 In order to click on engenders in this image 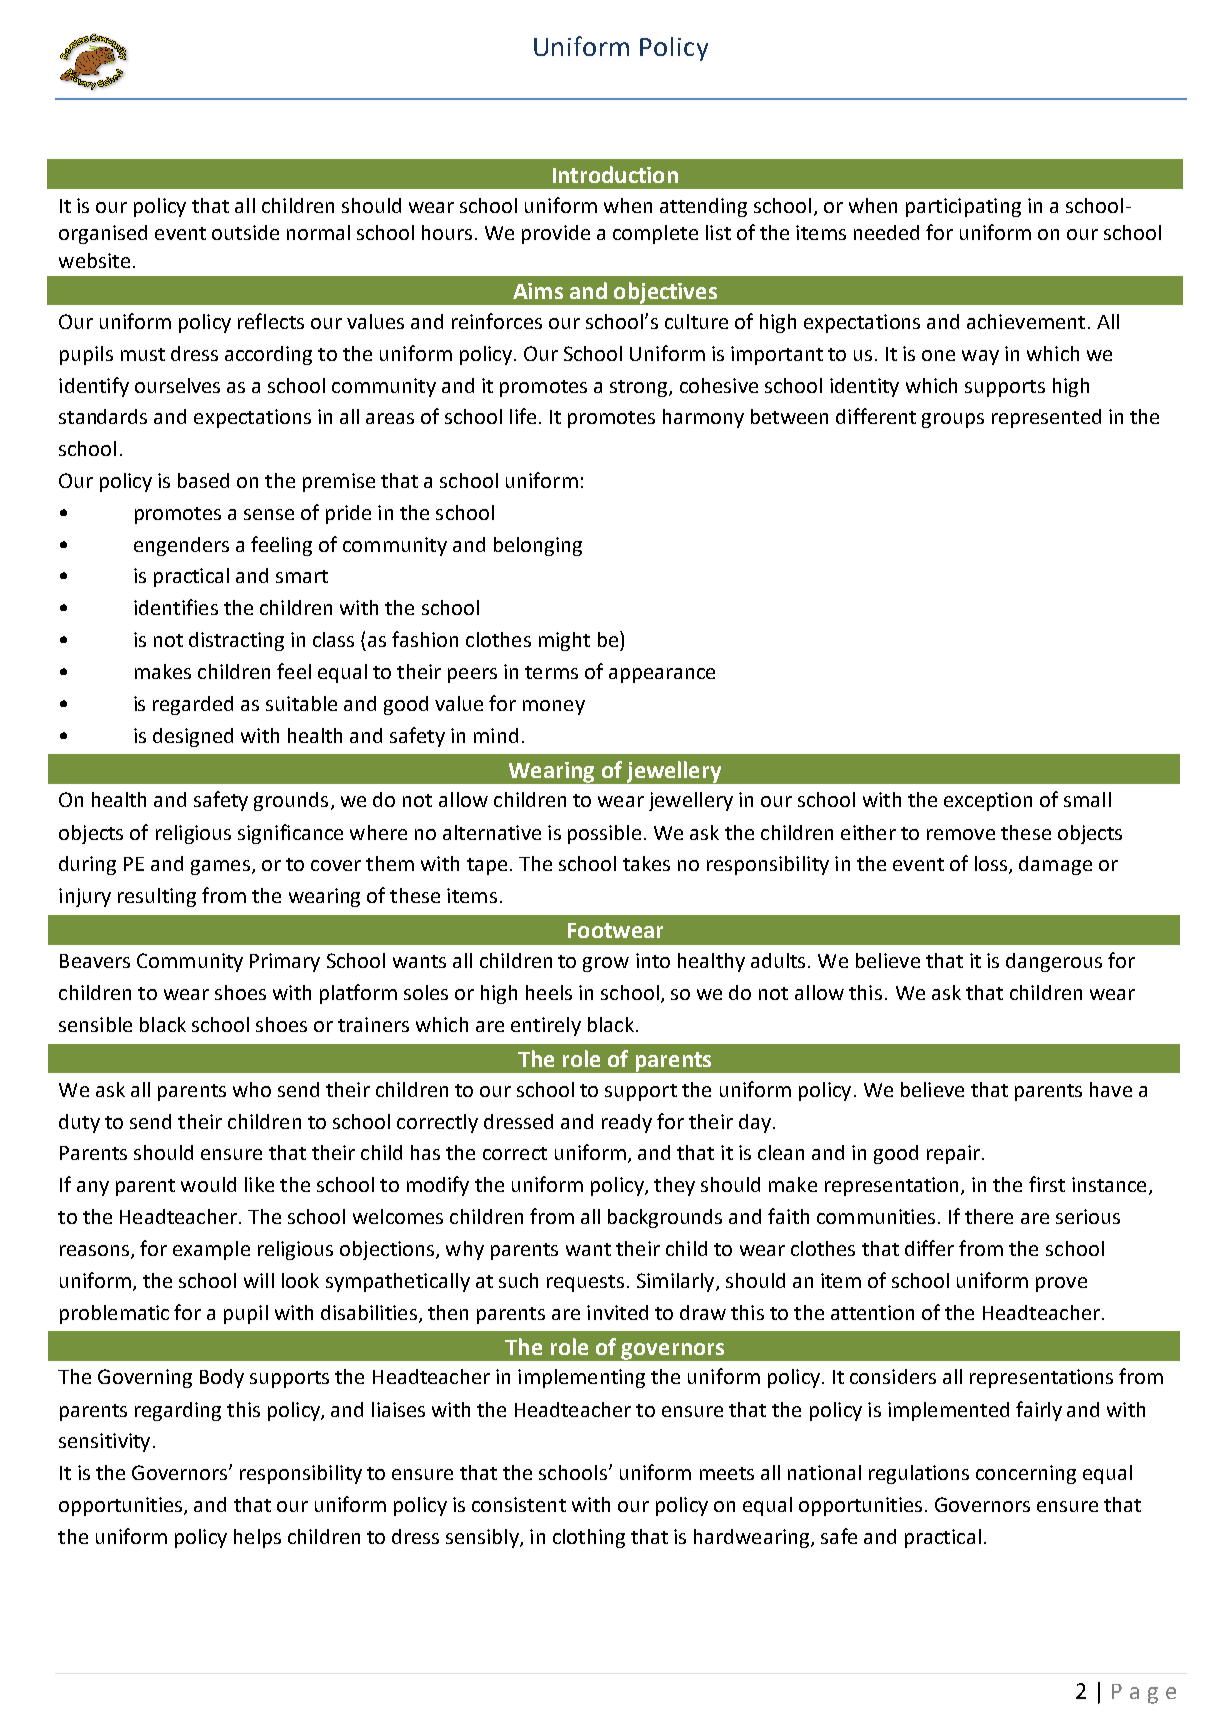, I will do `click(181, 546)`.
